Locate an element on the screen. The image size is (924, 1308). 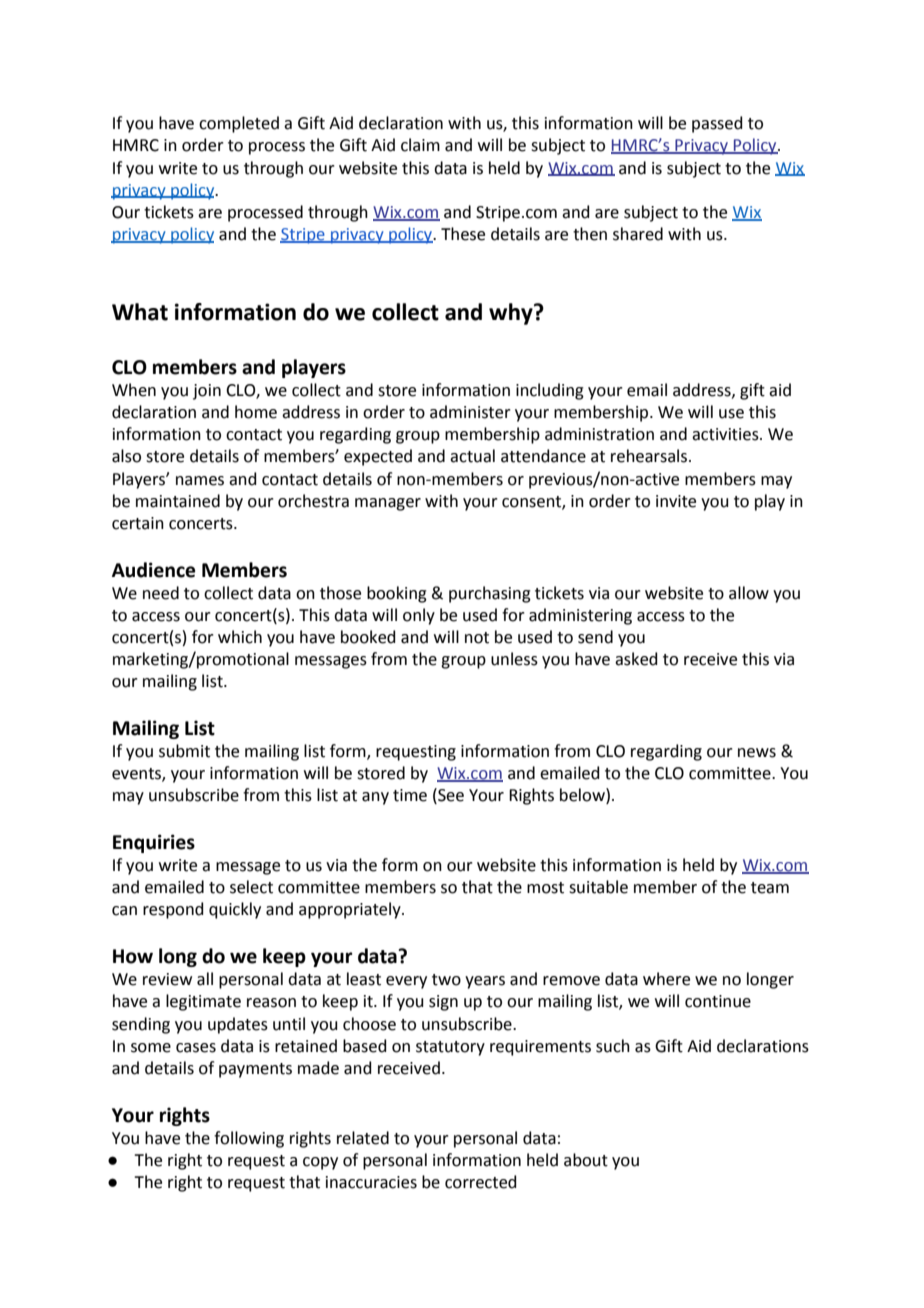
claim is located at coordinates (420, 145).
